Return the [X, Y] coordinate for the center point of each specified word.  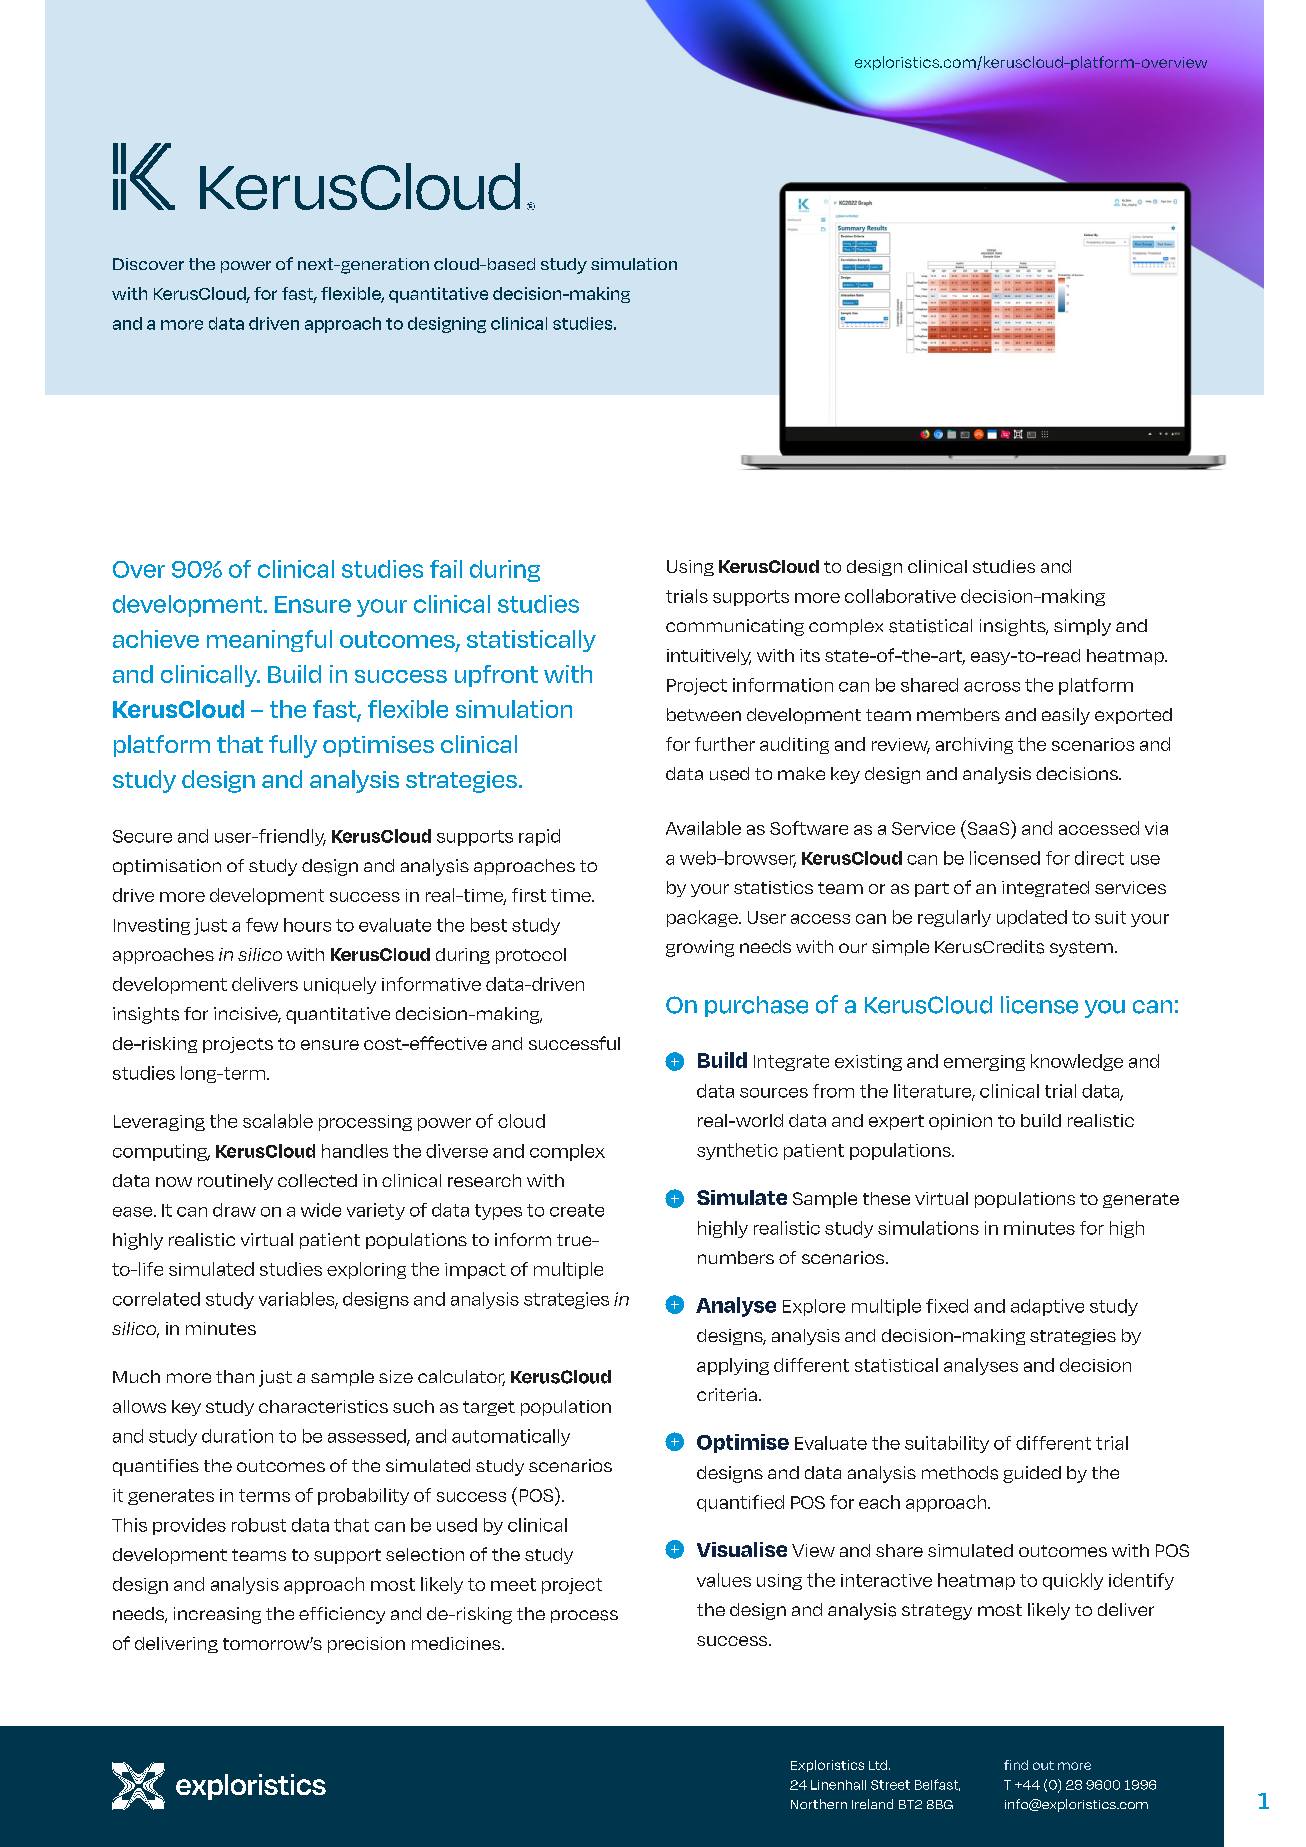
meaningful [269, 641]
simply [1082, 627]
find [1016, 1765]
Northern [819, 1804]
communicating [735, 627]
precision [366, 1645]
